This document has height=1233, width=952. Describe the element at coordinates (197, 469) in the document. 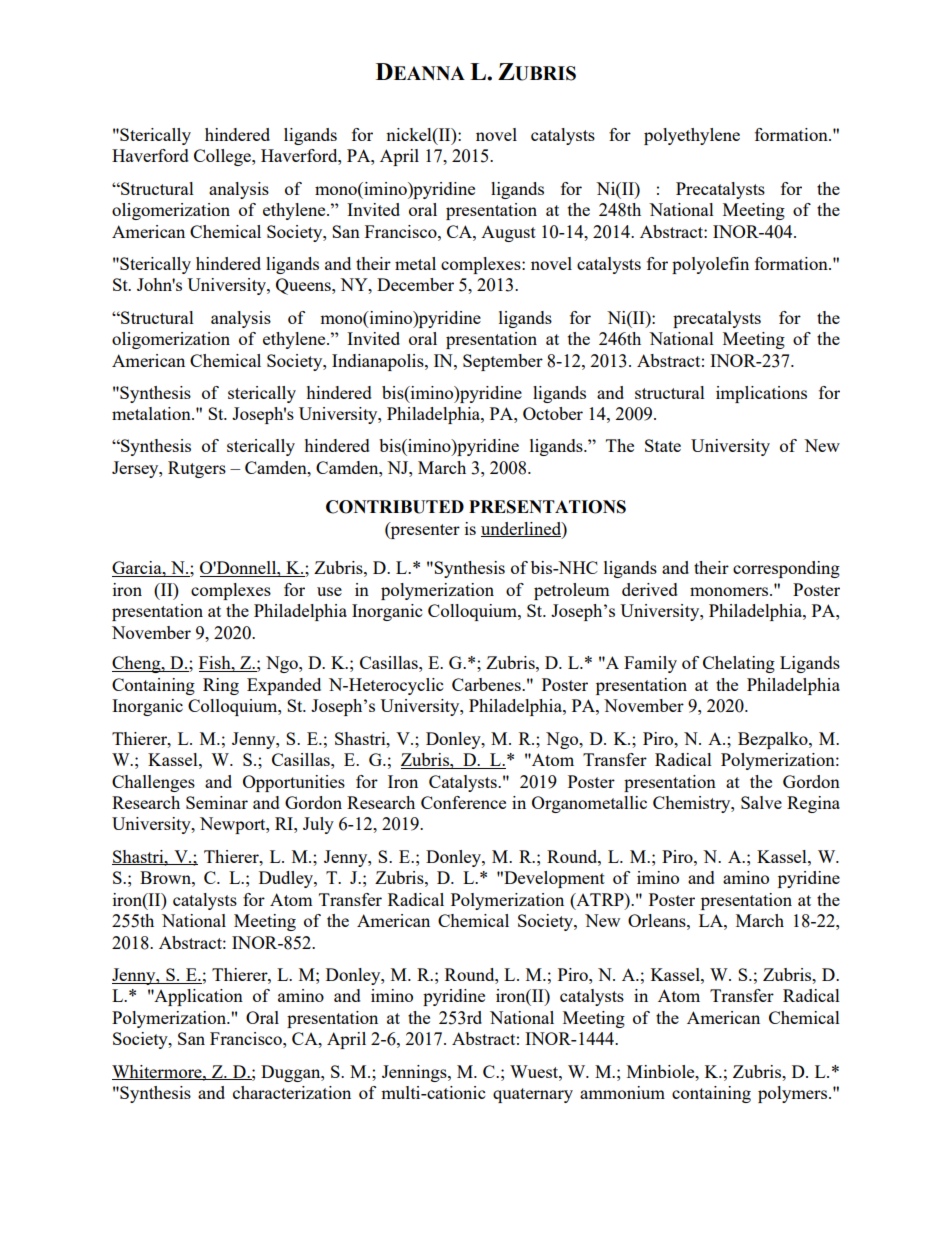

I see `Rutgers` at that location.
